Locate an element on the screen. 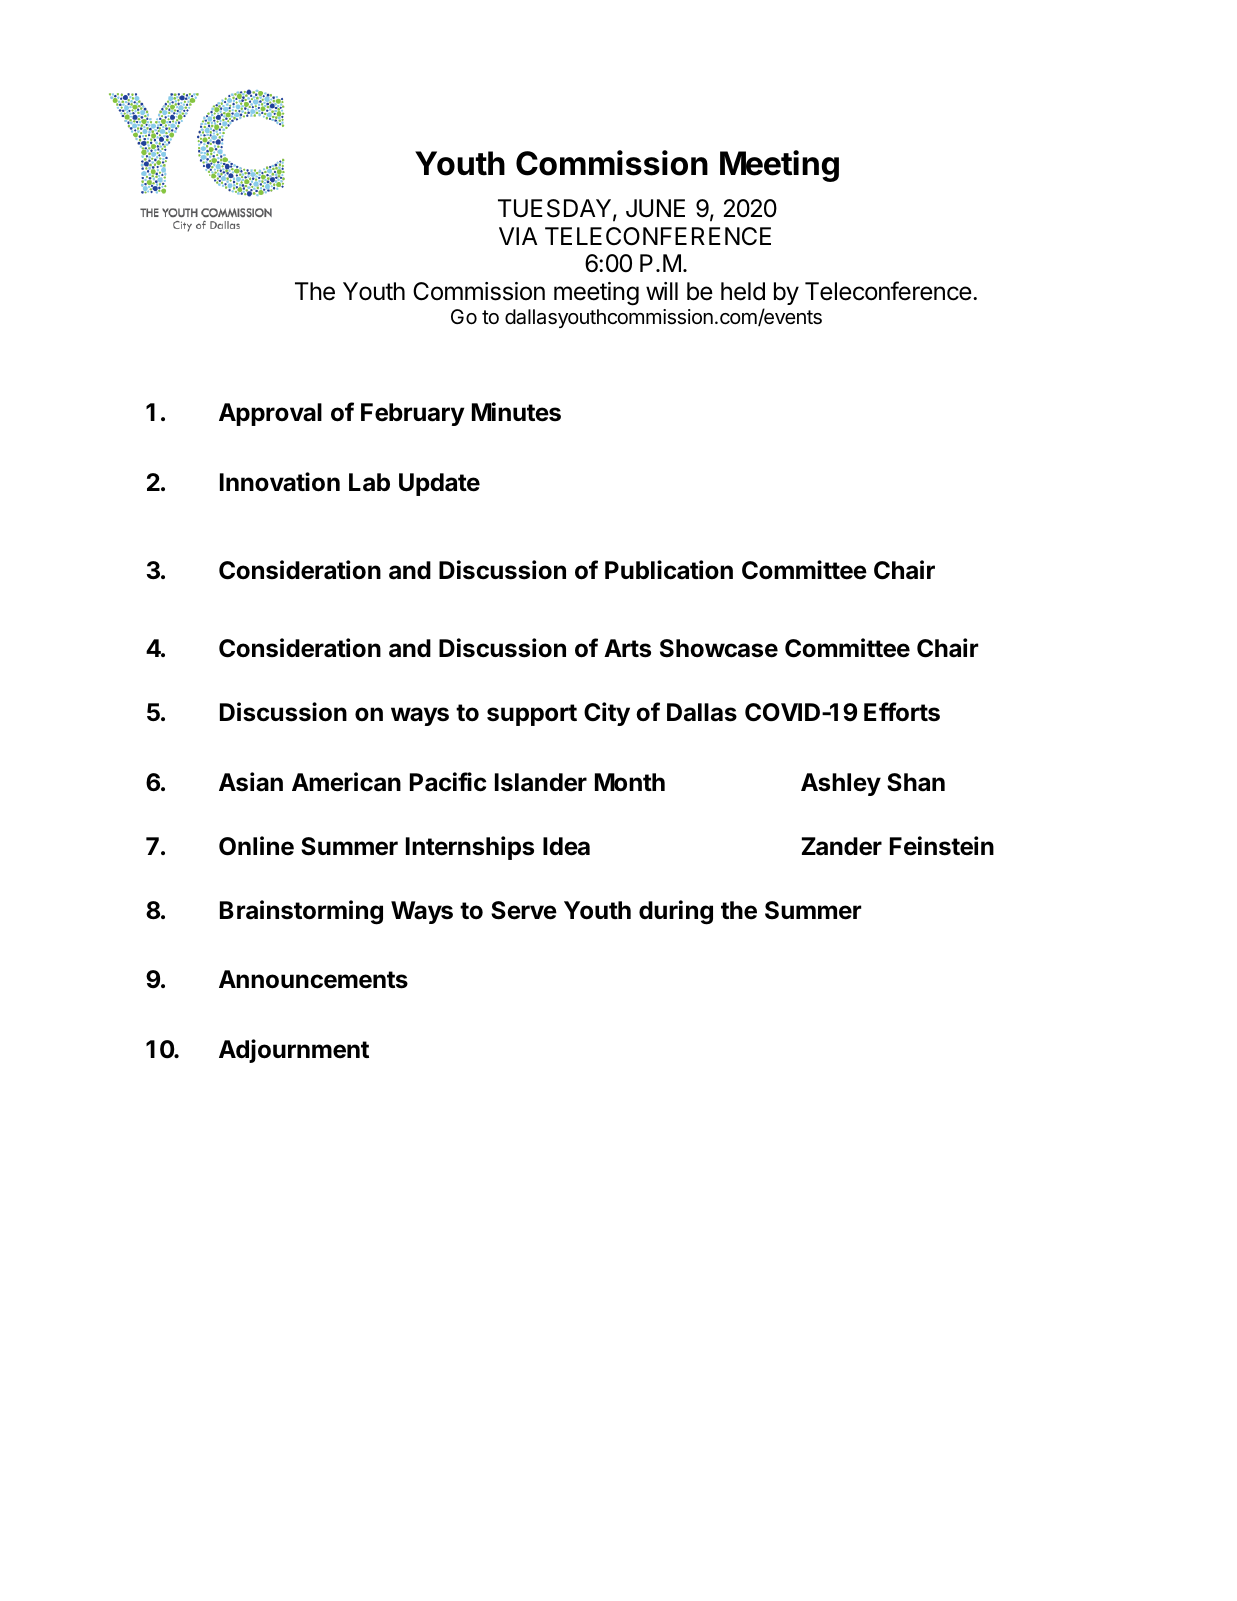 This screenshot has width=1237, height=1601. during is located at coordinates (676, 912).
